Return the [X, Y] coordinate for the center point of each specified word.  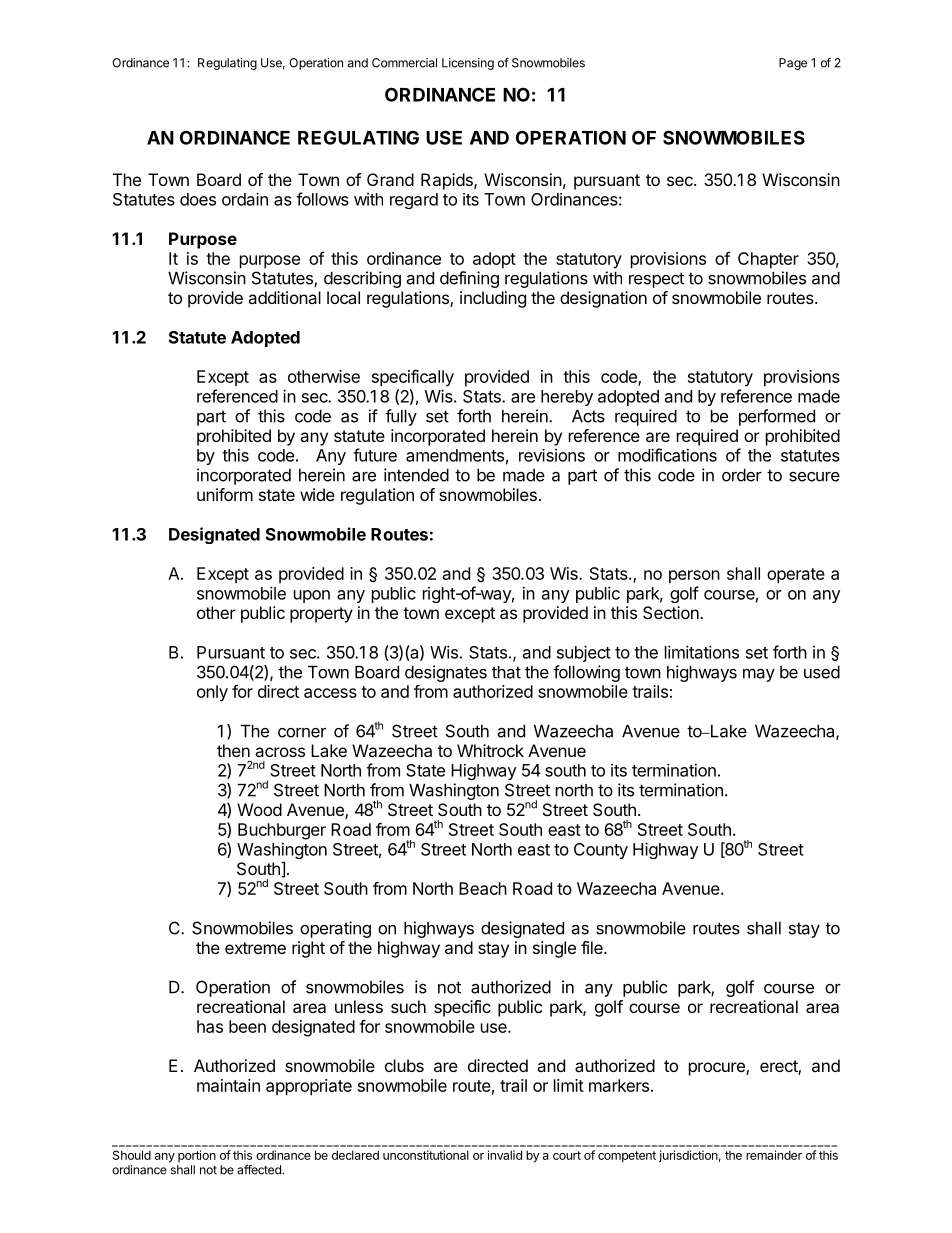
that [506, 672]
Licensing [468, 64]
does [198, 199]
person [694, 577]
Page [793, 64]
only [212, 693]
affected [260, 1170]
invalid [505, 1155]
